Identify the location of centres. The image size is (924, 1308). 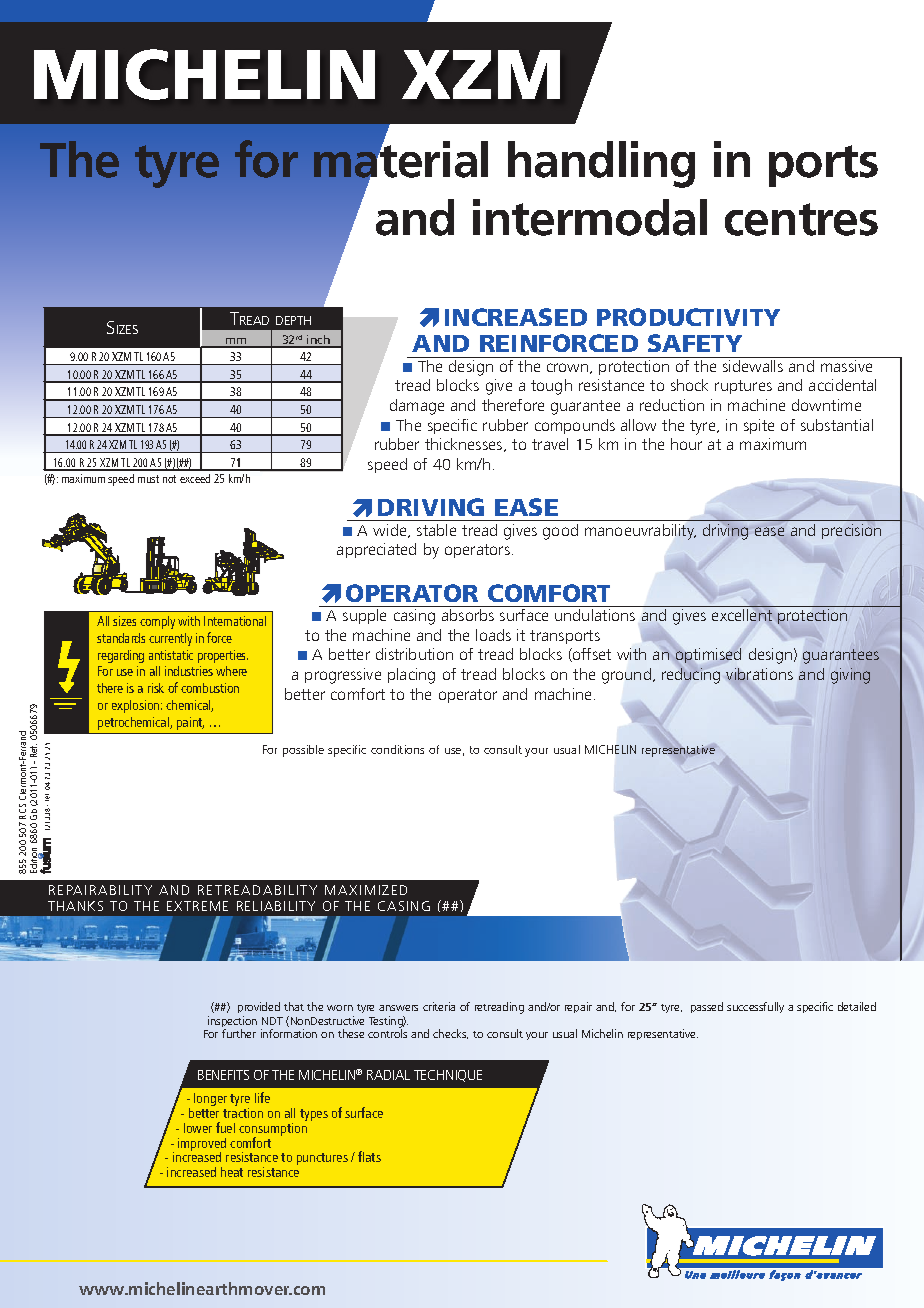
(801, 219).
